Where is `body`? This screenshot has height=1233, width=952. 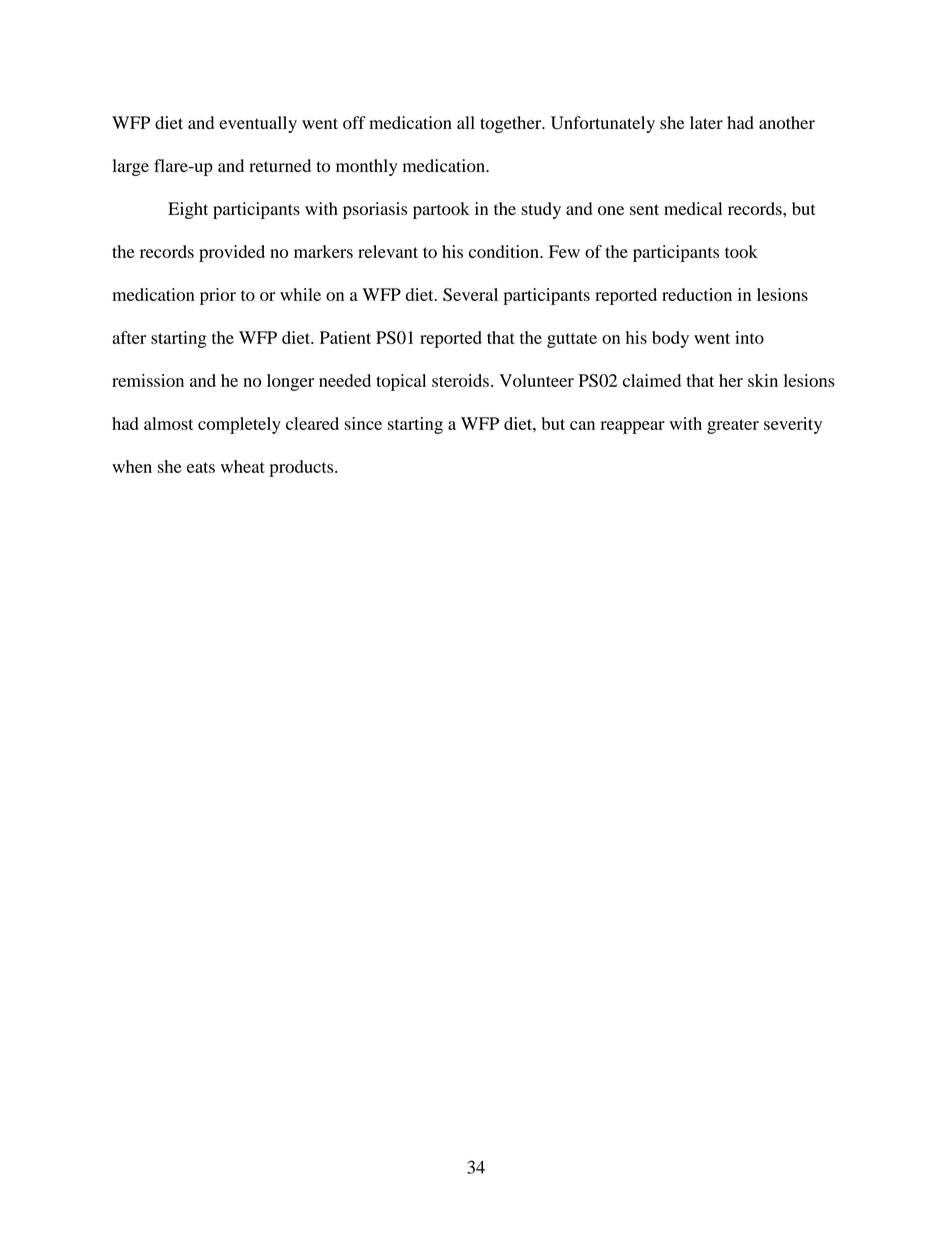 body is located at coordinates (670, 339).
